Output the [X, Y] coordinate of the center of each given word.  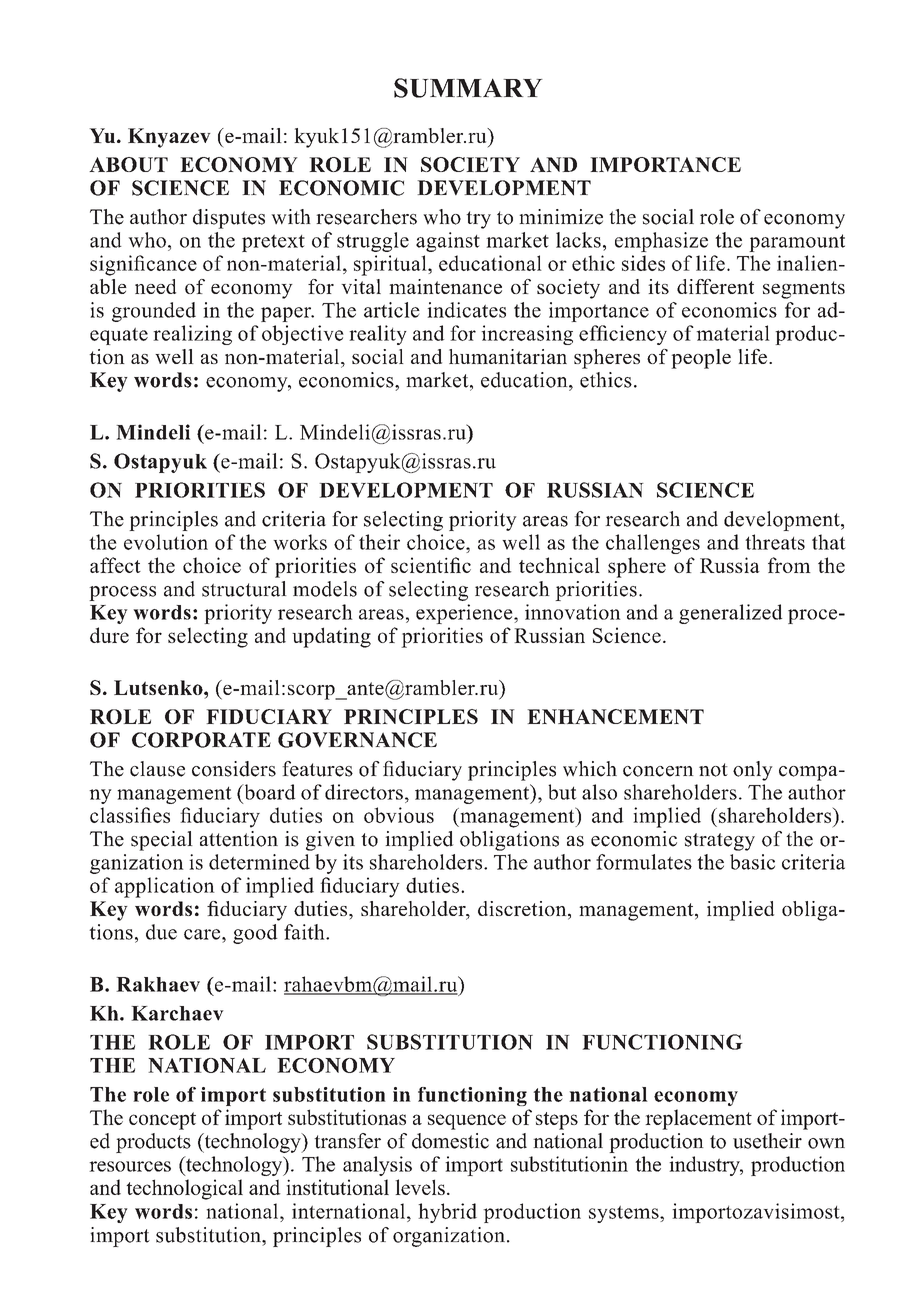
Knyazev [169, 138]
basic [752, 862]
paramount [797, 243]
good [255, 934]
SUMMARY [468, 88]
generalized [730, 614]
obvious [399, 815]
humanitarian [508, 356]
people [701, 359]
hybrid [447, 1213]
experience [465, 614]
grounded [154, 312]
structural [244, 589]
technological [184, 1189]
